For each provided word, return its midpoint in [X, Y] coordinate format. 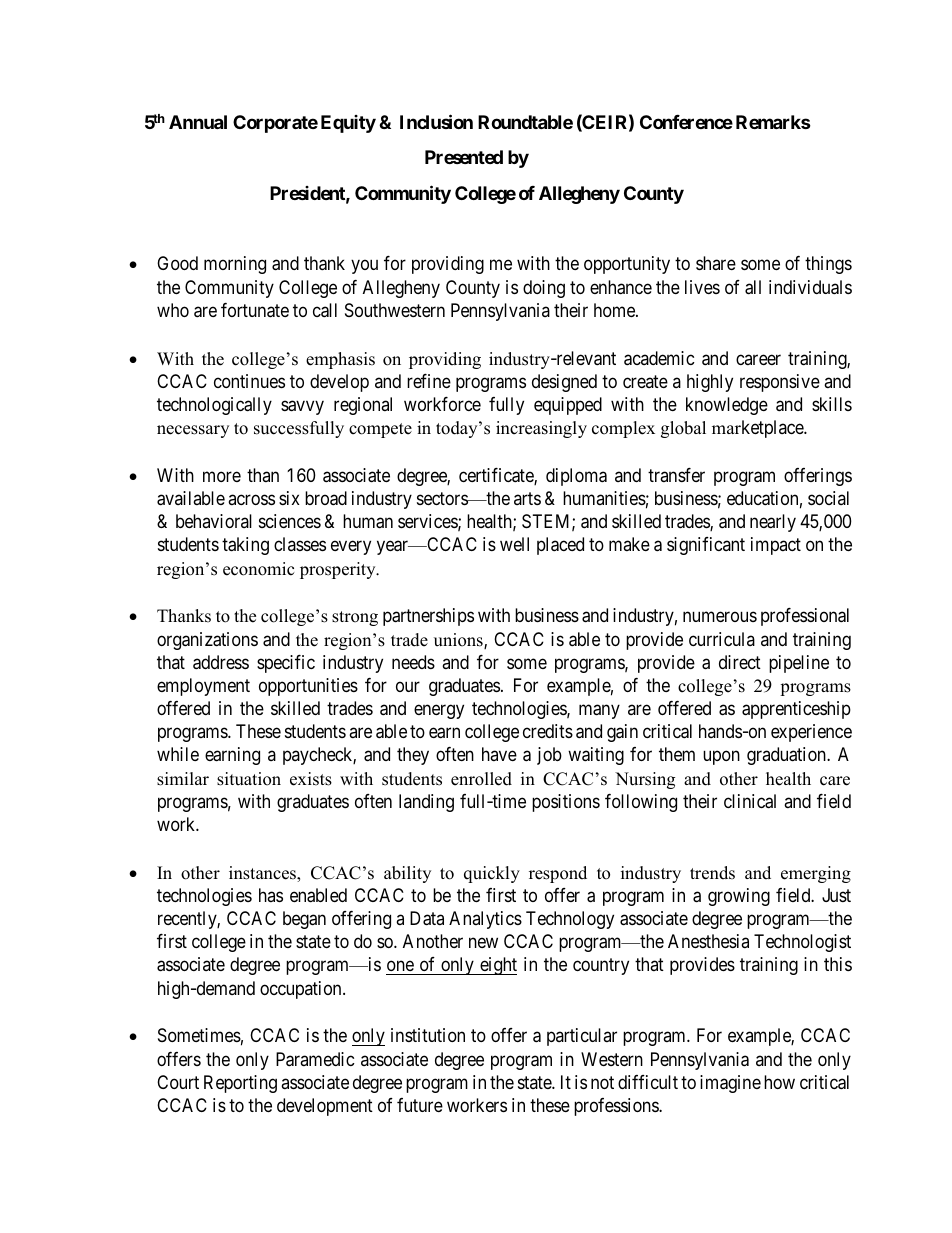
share [716, 263]
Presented [464, 157]
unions [459, 641]
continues [249, 381]
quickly [492, 874]
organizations [207, 641]
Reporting [240, 1084]
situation [249, 779]
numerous [720, 617]
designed [564, 383]
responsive [780, 383]
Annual [198, 122]
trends [712, 873]
